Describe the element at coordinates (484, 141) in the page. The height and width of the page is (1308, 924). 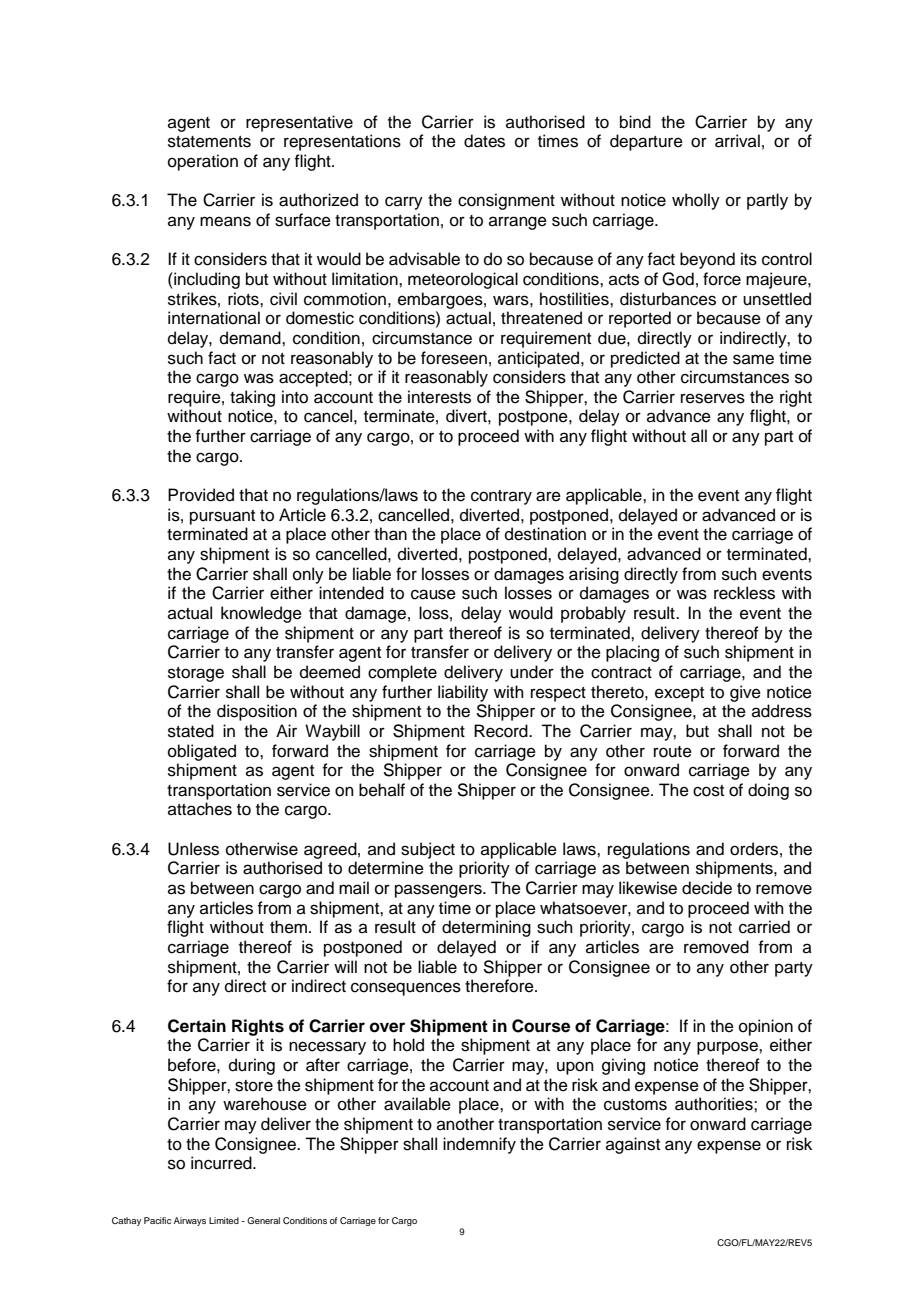
I see `dates` at that location.
